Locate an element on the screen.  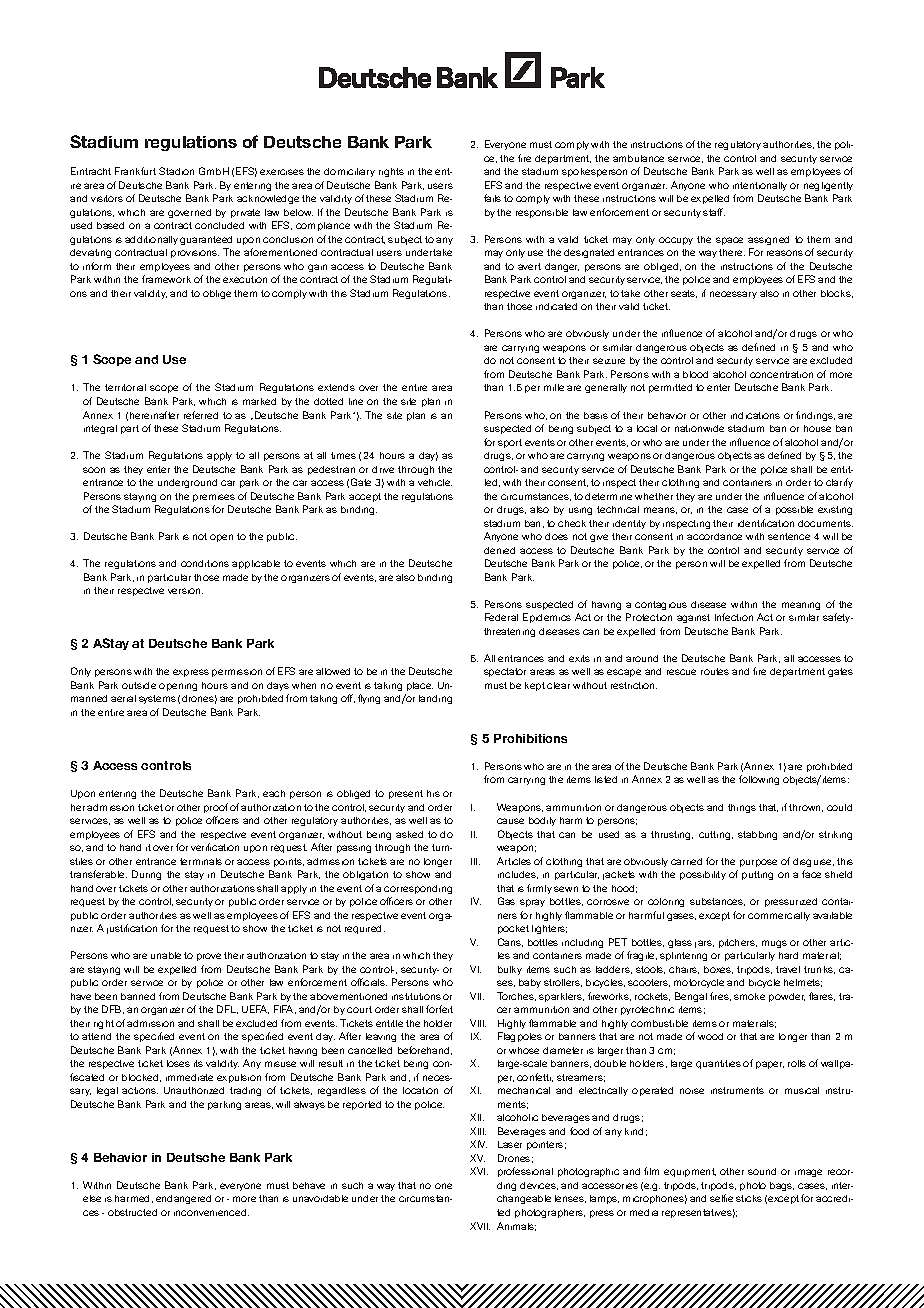
inconvenienced is located at coordinates (211, 1212).
